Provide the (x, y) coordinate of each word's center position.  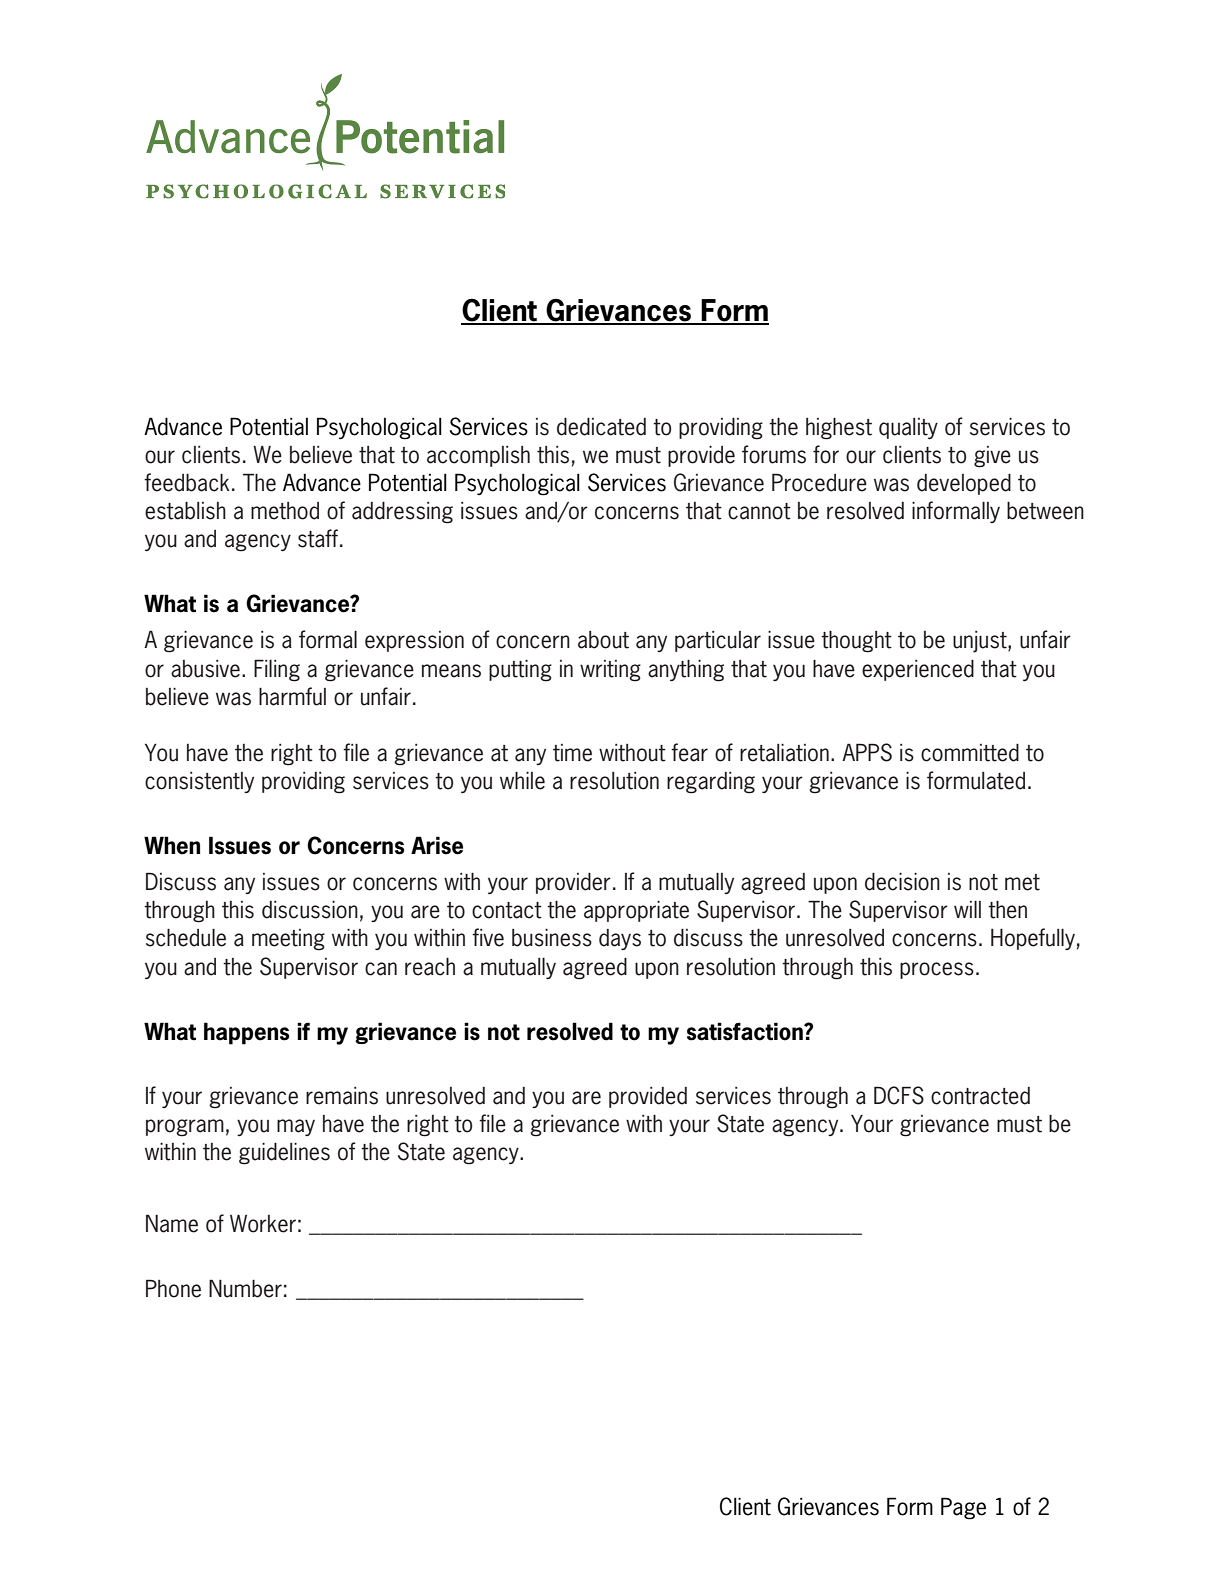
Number (245, 1289)
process (937, 970)
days (620, 939)
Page (963, 1508)
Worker (263, 1224)
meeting (288, 940)
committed (970, 753)
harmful (292, 696)
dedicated (601, 427)
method (285, 511)
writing (610, 671)
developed (964, 484)
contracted (980, 1096)
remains (342, 1096)
